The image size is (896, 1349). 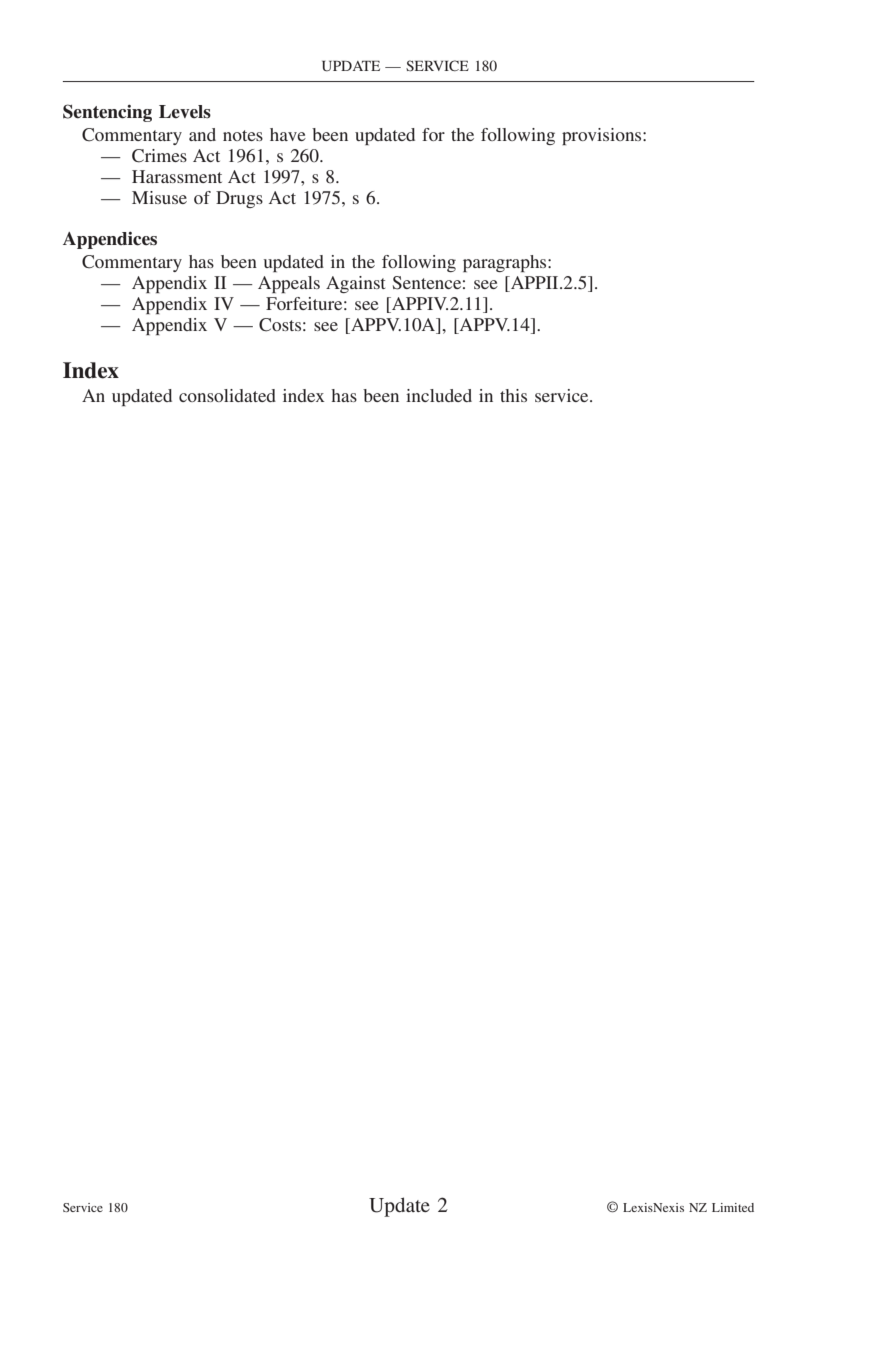 I want to click on Appeals, so click(x=289, y=284).
